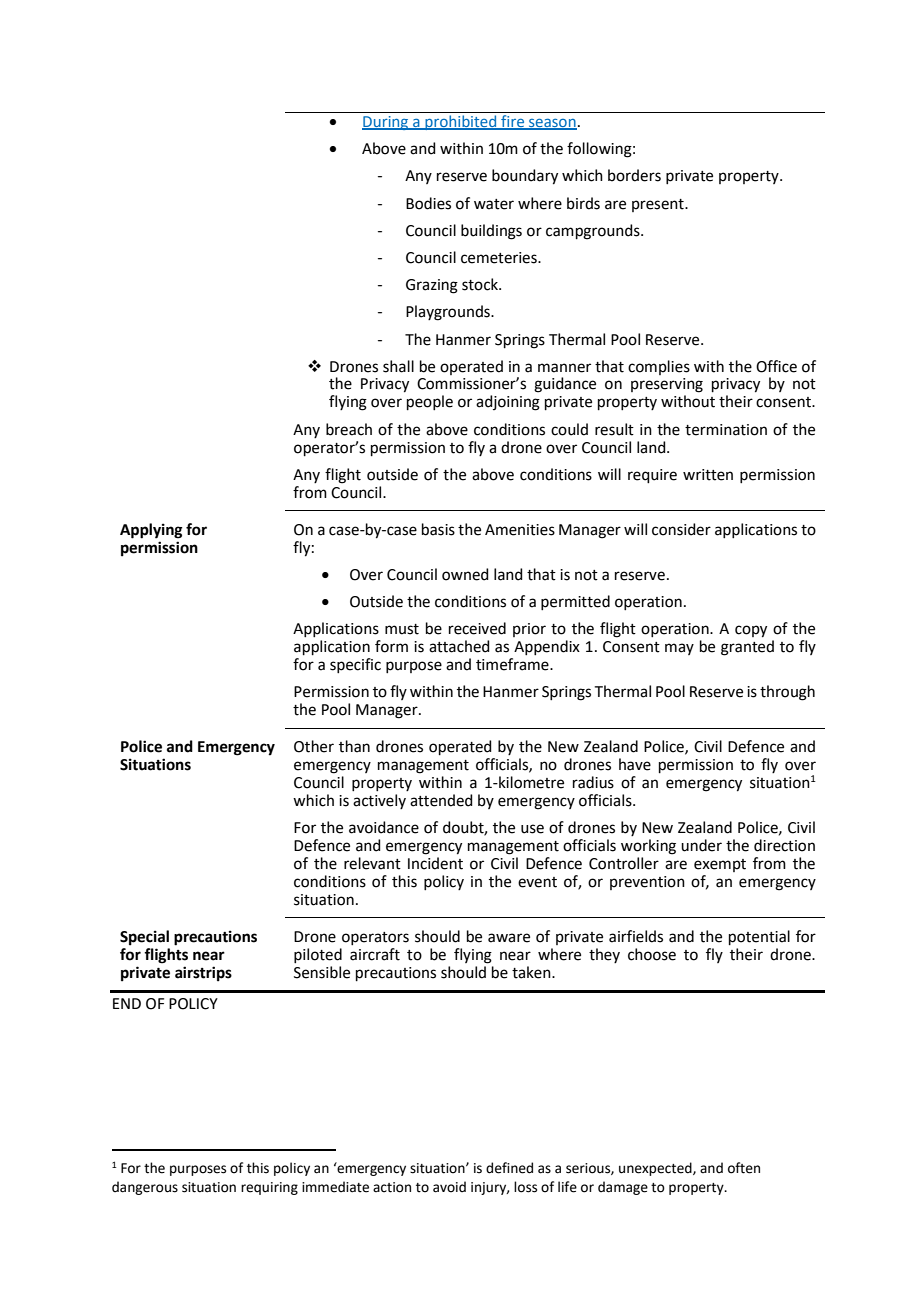 The width and height of the page is (924, 1308). I want to click on Applying, so click(151, 531).
